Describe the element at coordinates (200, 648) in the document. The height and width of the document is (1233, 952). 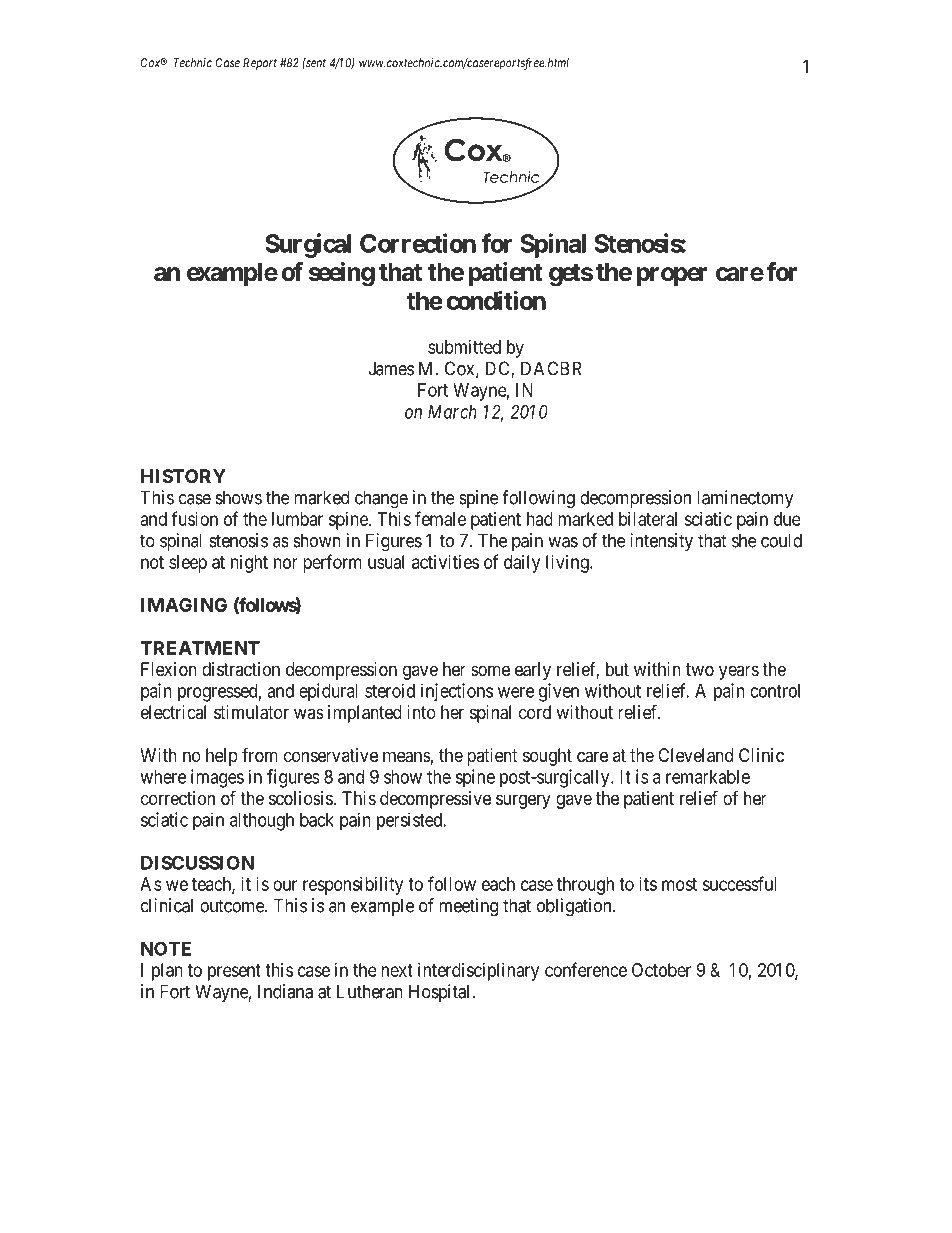
I see `TREATMENT` at that location.
